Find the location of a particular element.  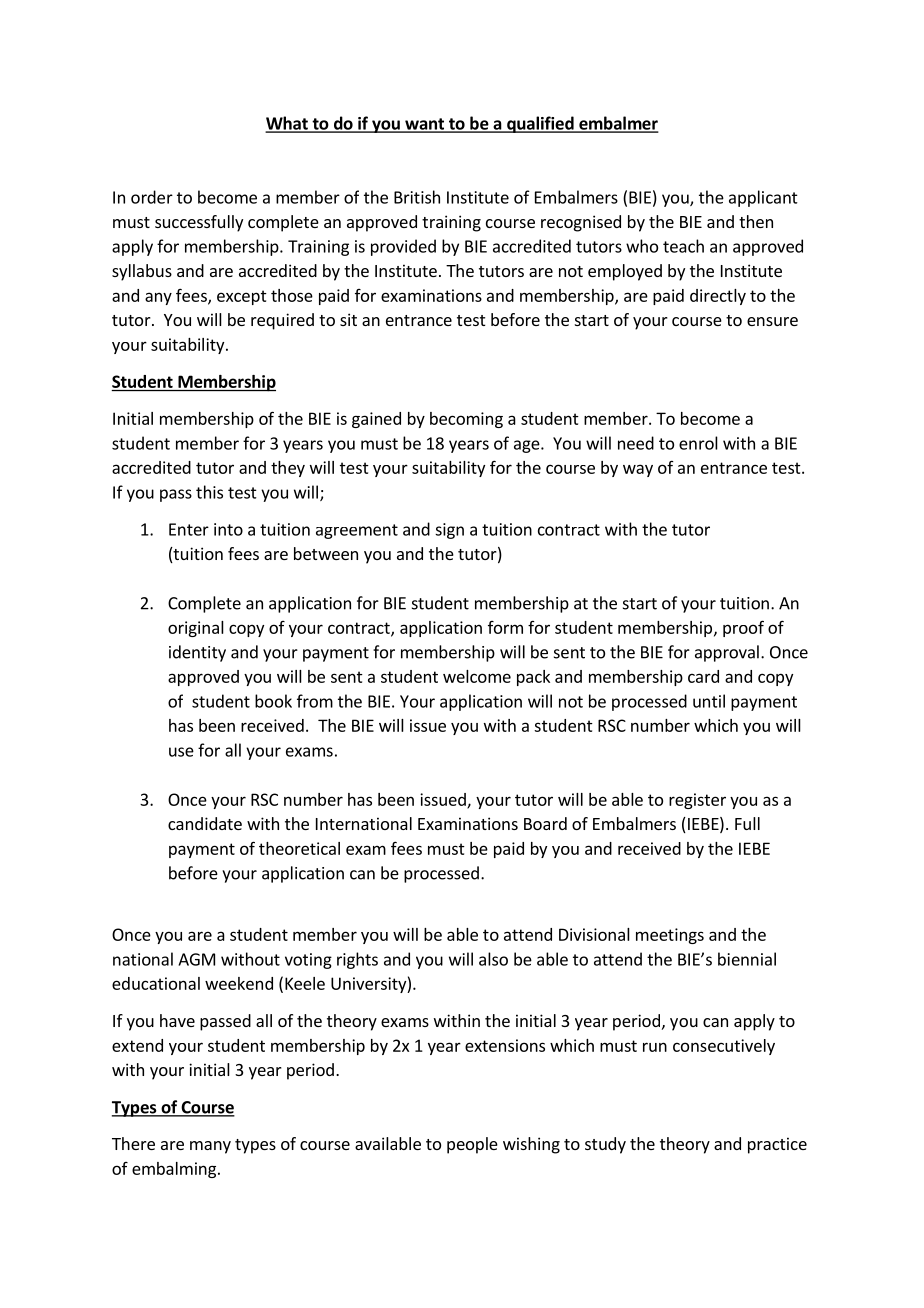

want is located at coordinates (424, 125).
